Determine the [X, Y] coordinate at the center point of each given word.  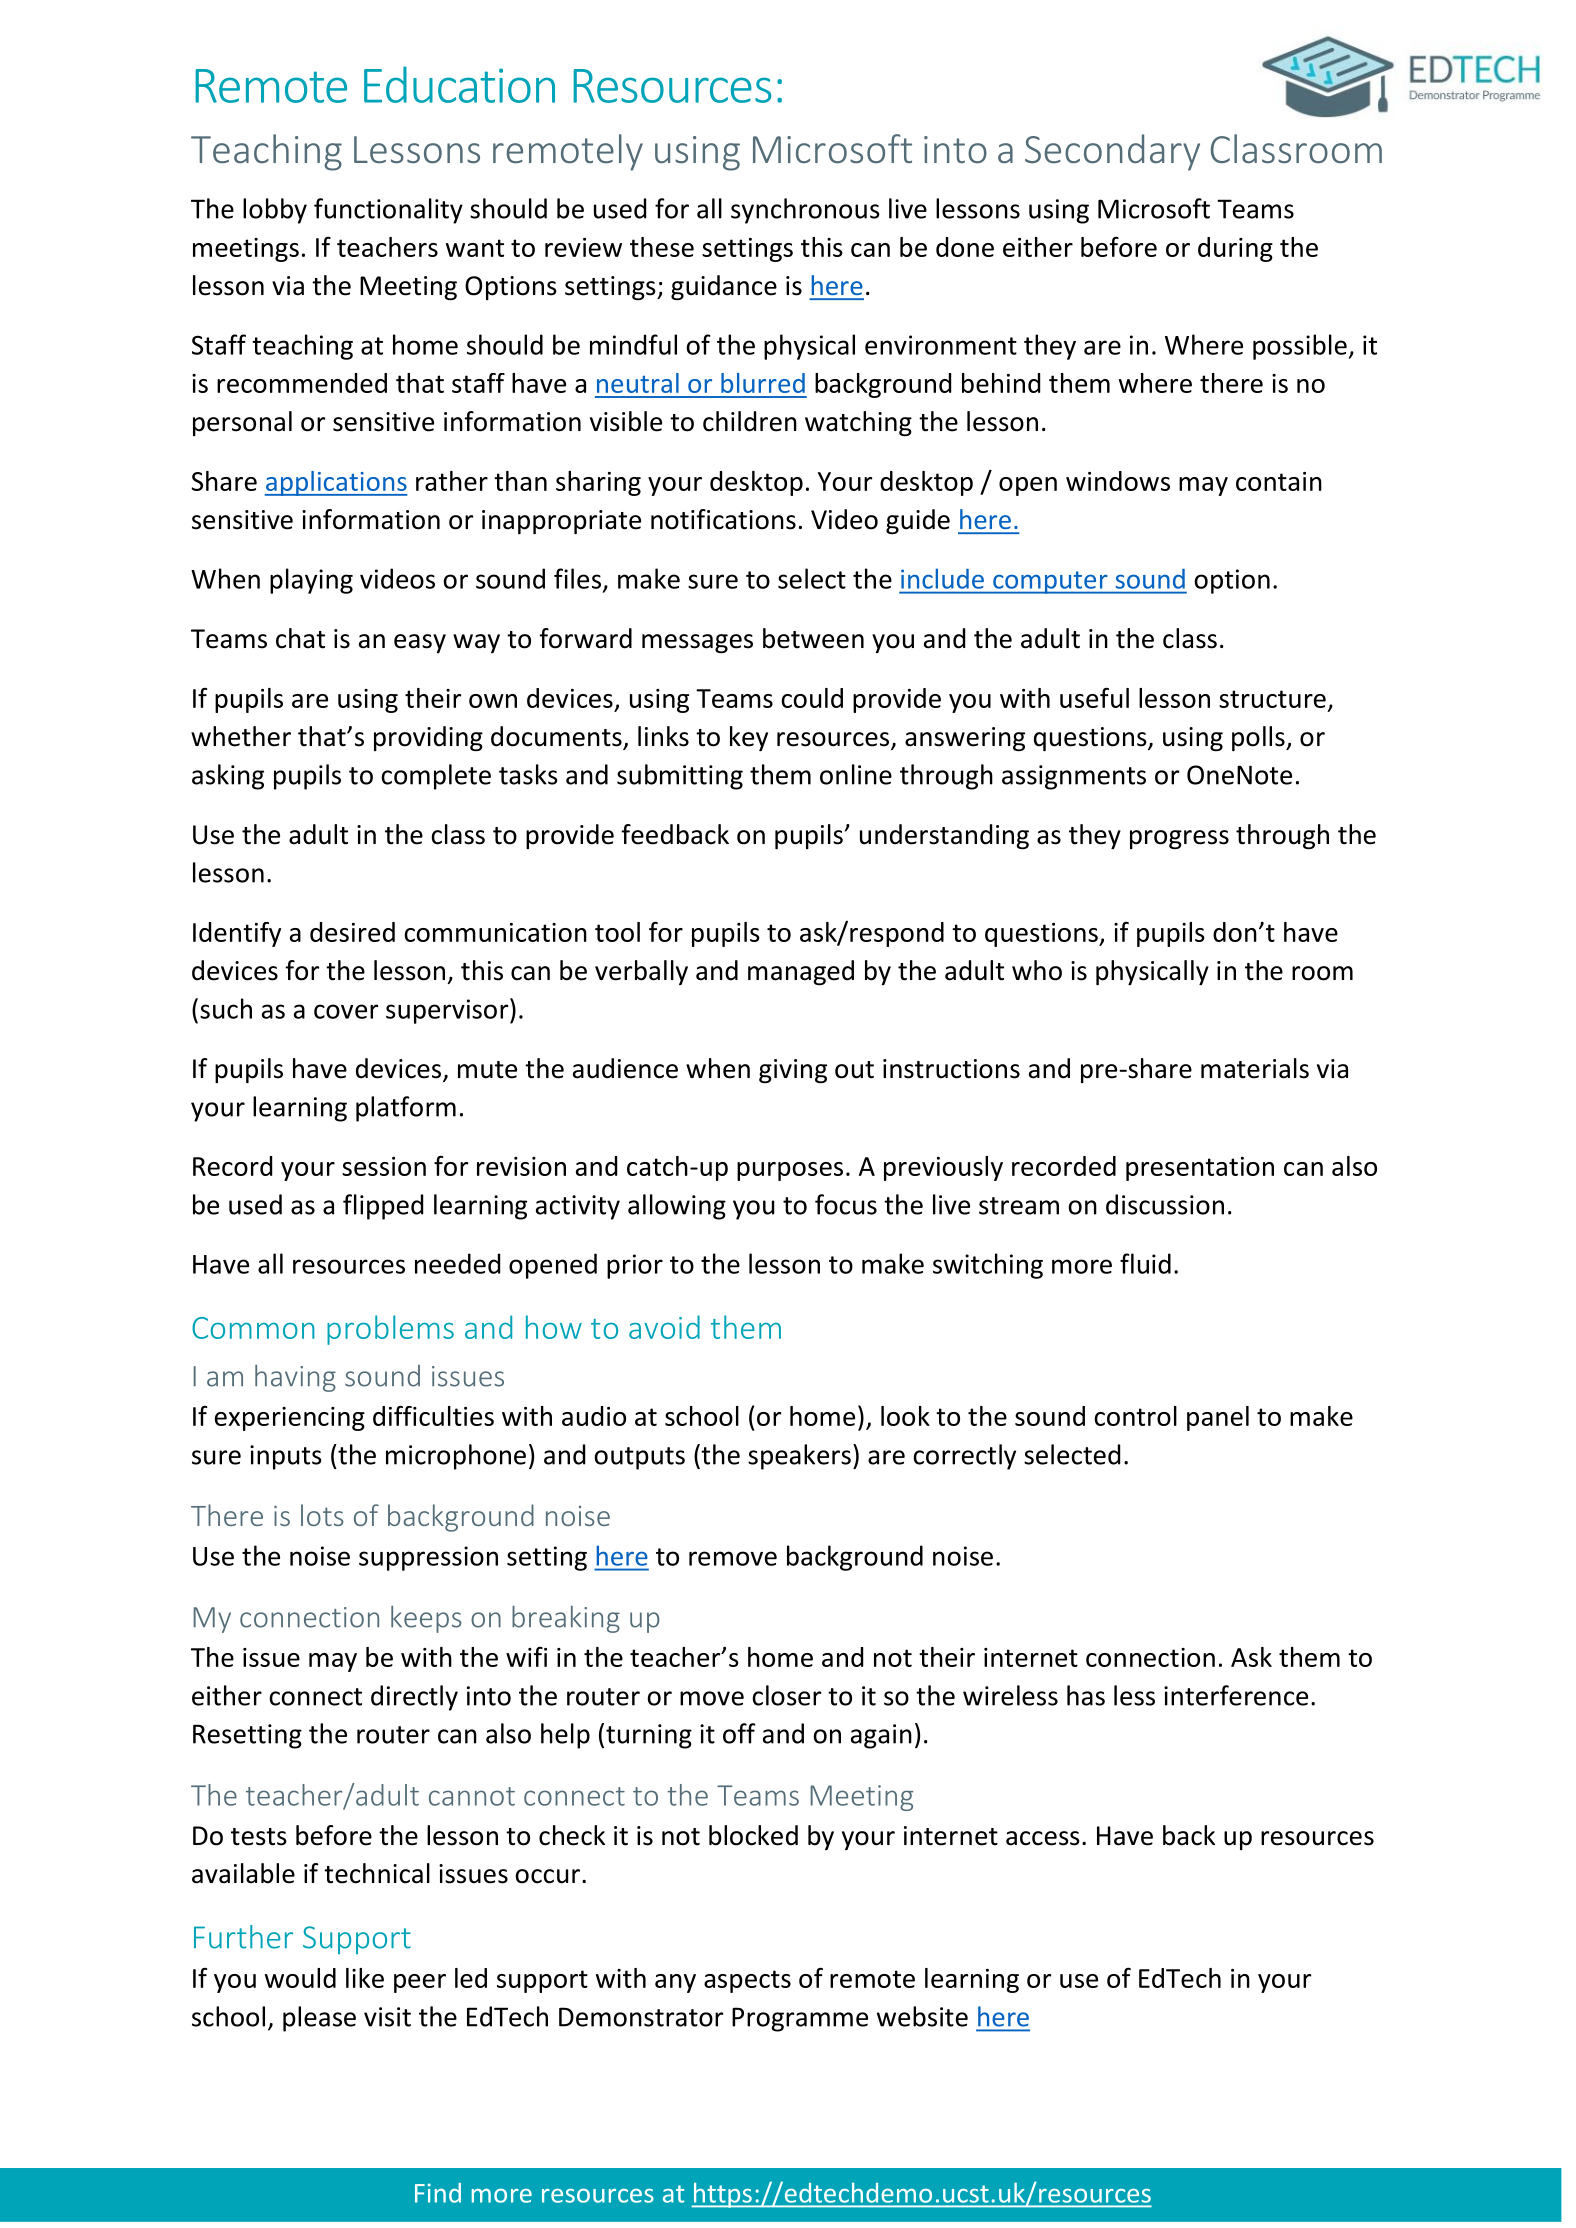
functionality [388, 211]
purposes [790, 1171]
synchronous [805, 211]
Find [438, 2193]
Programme [800, 2019]
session [384, 1166]
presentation [1200, 1169]
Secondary [1112, 152]
